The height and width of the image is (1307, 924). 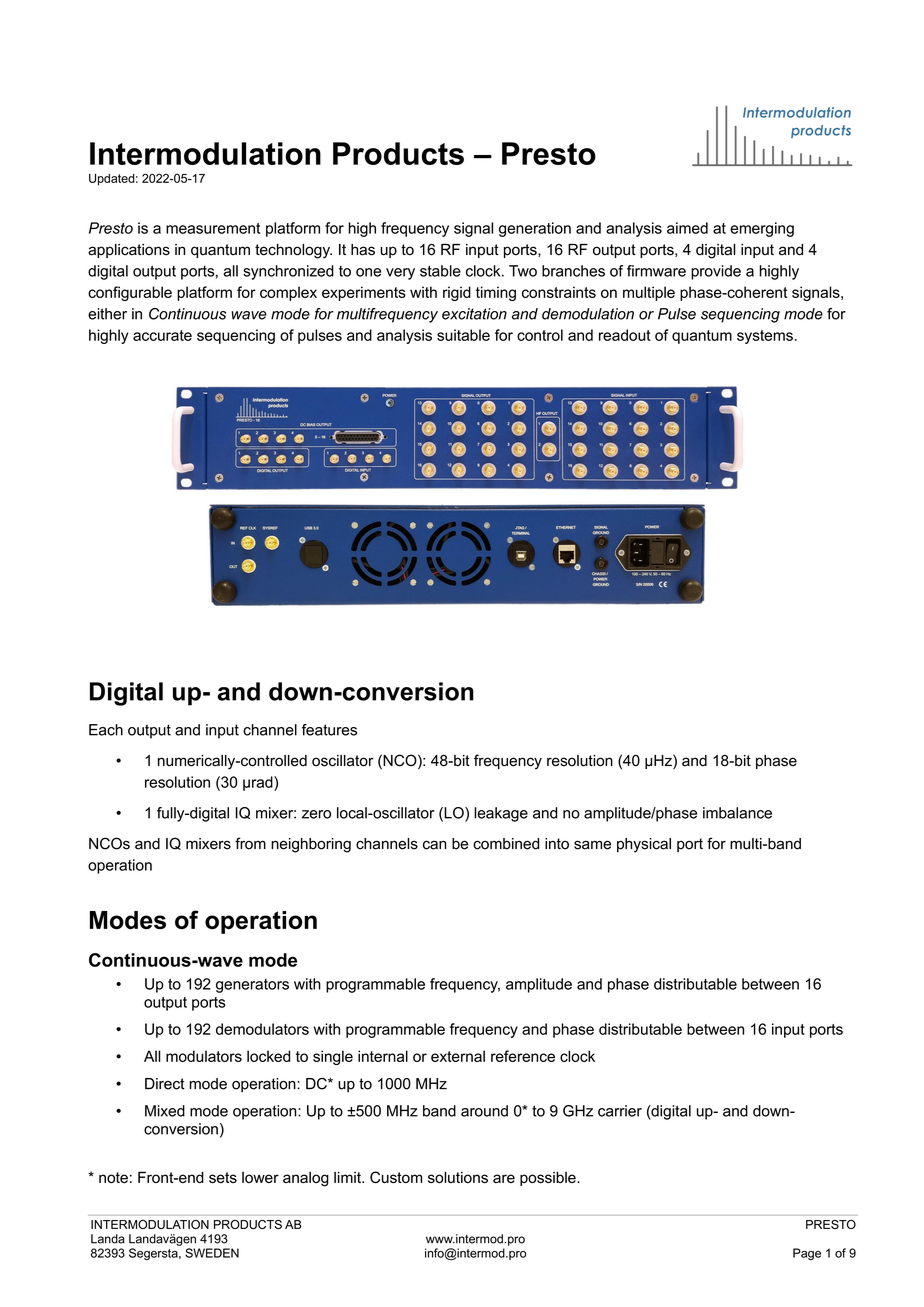 What do you see at coordinates (106, 730) in the image?
I see `Each` at bounding box center [106, 730].
